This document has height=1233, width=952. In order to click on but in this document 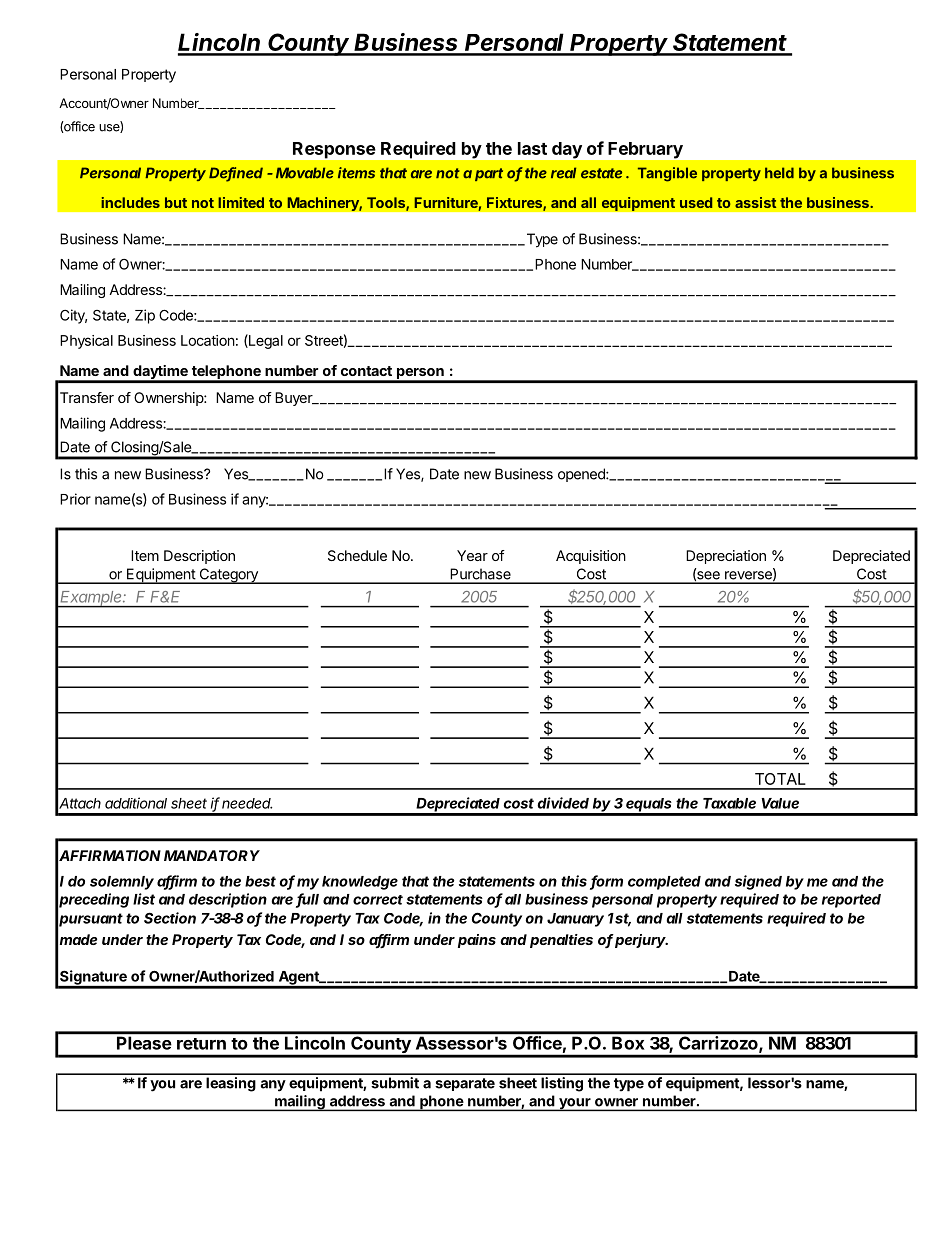, I will do `click(176, 202)`.
